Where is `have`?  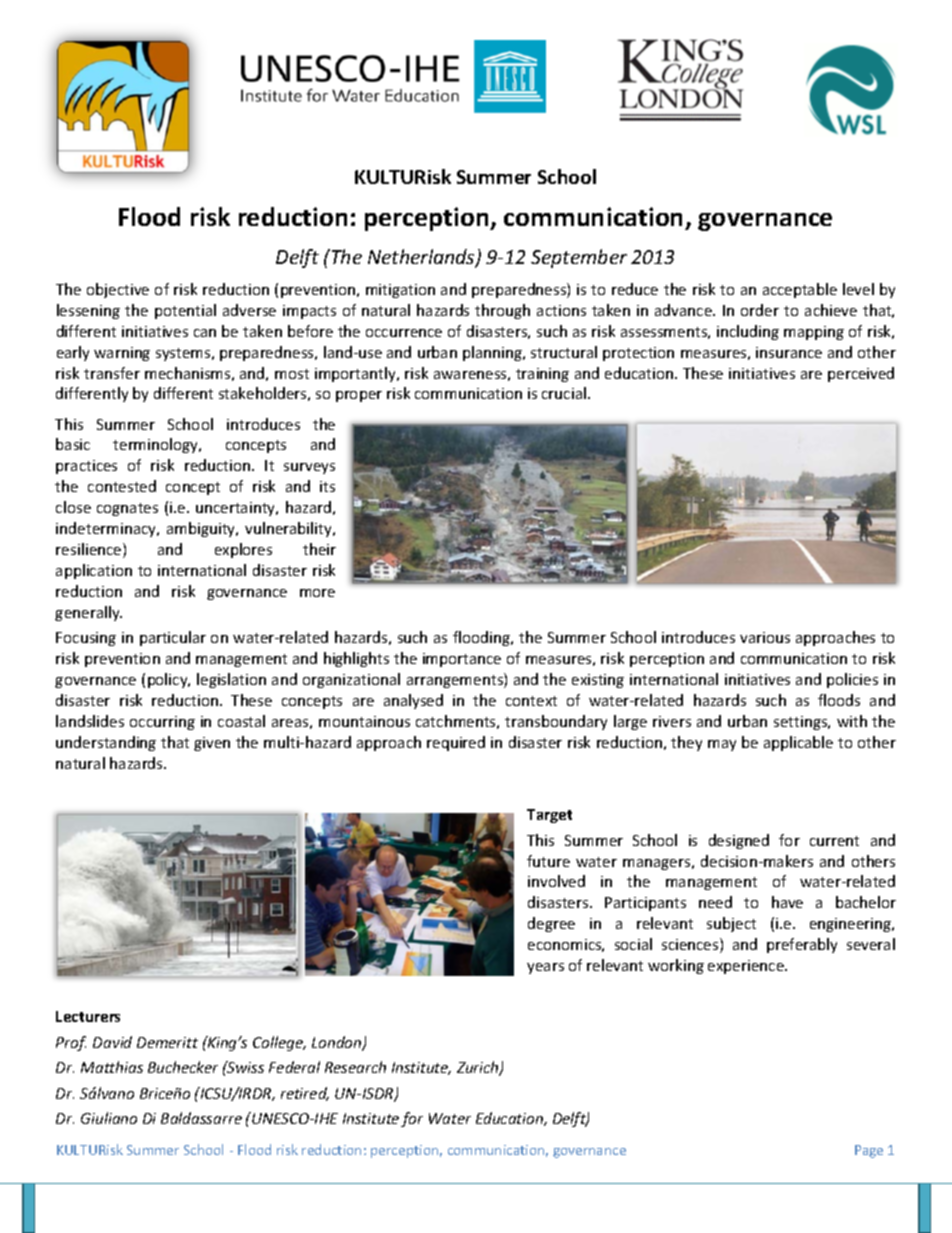 have is located at coordinates (787, 902).
